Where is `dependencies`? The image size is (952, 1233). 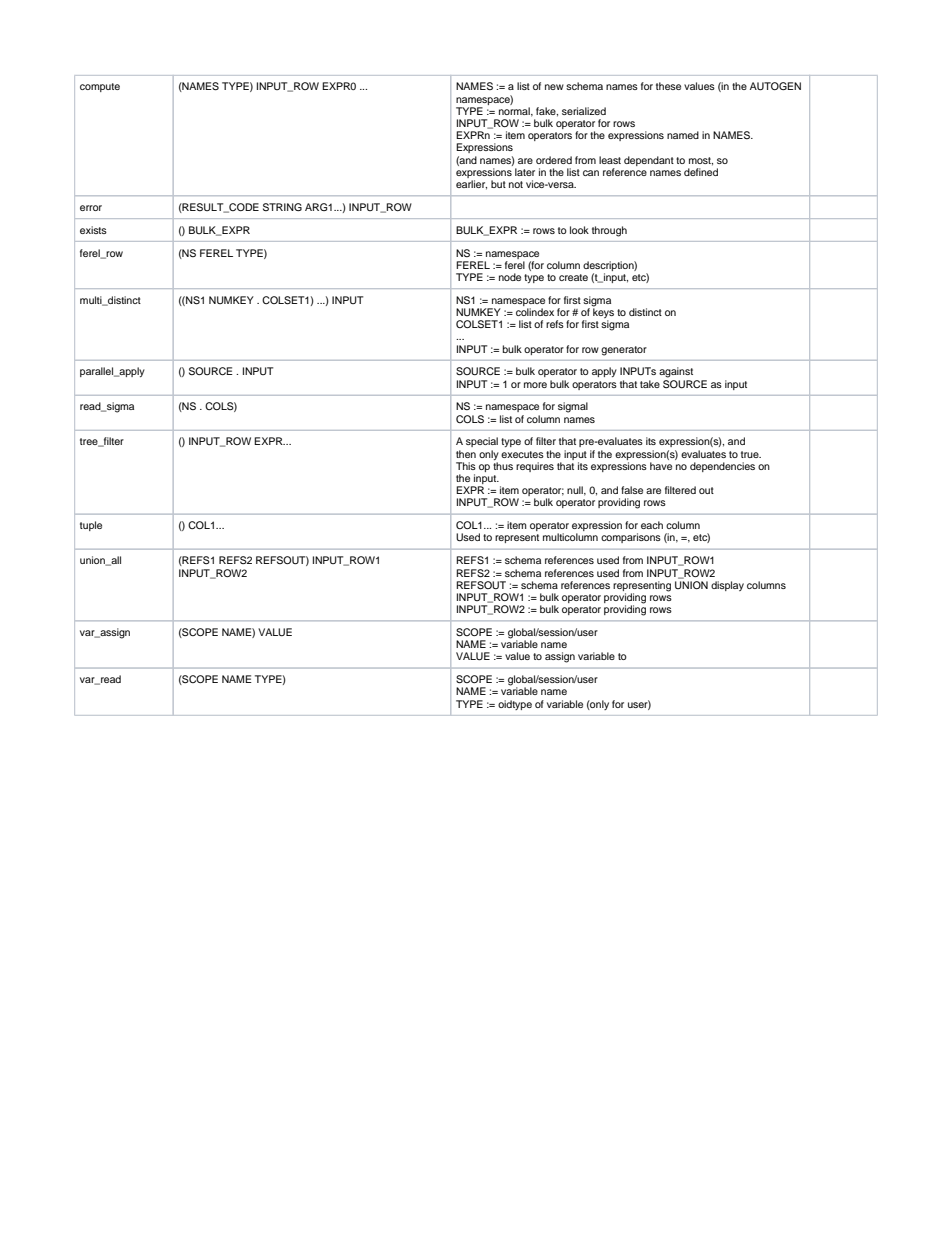 dependencies is located at coordinates (722, 467).
